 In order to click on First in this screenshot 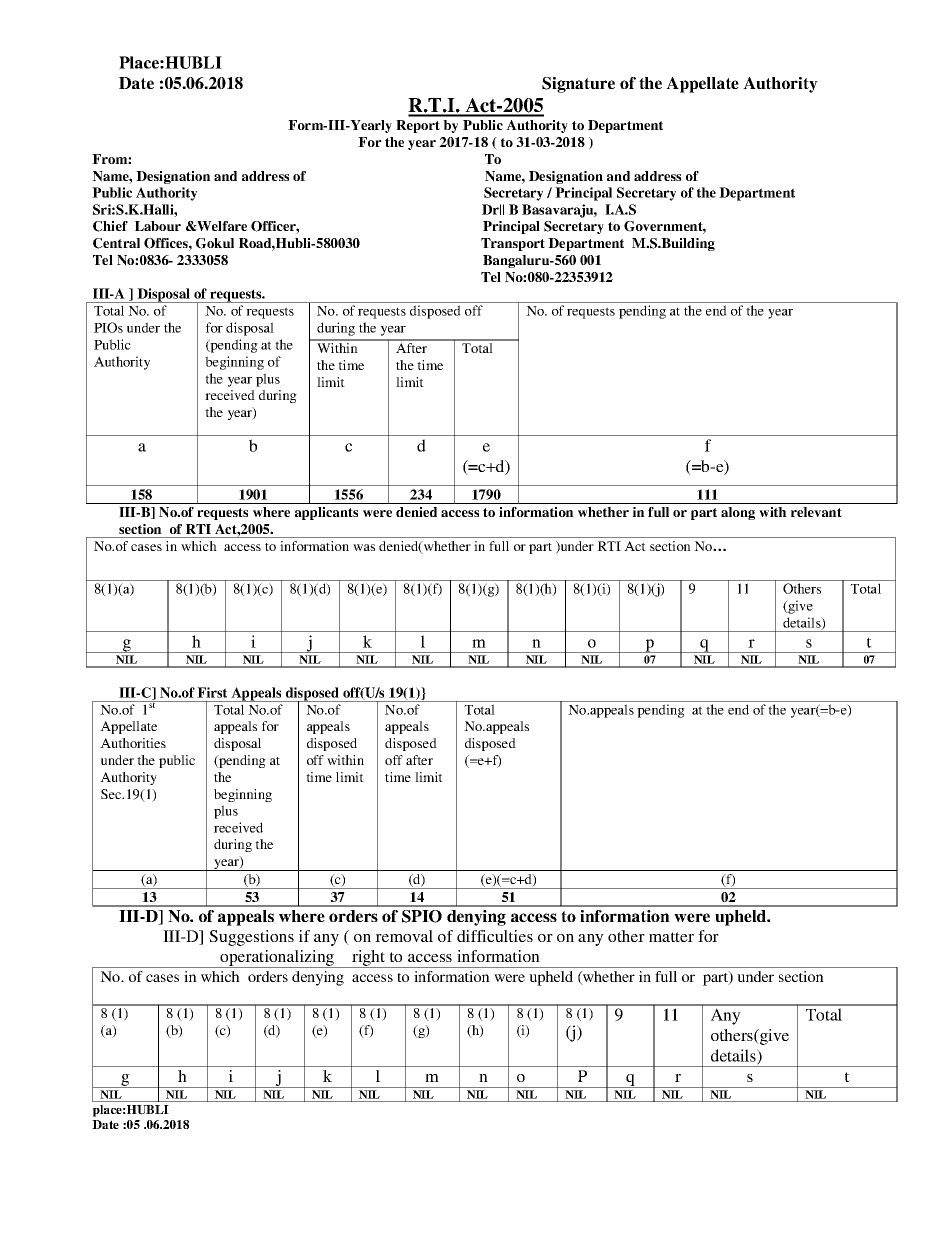, I will do `click(212, 692)`.
